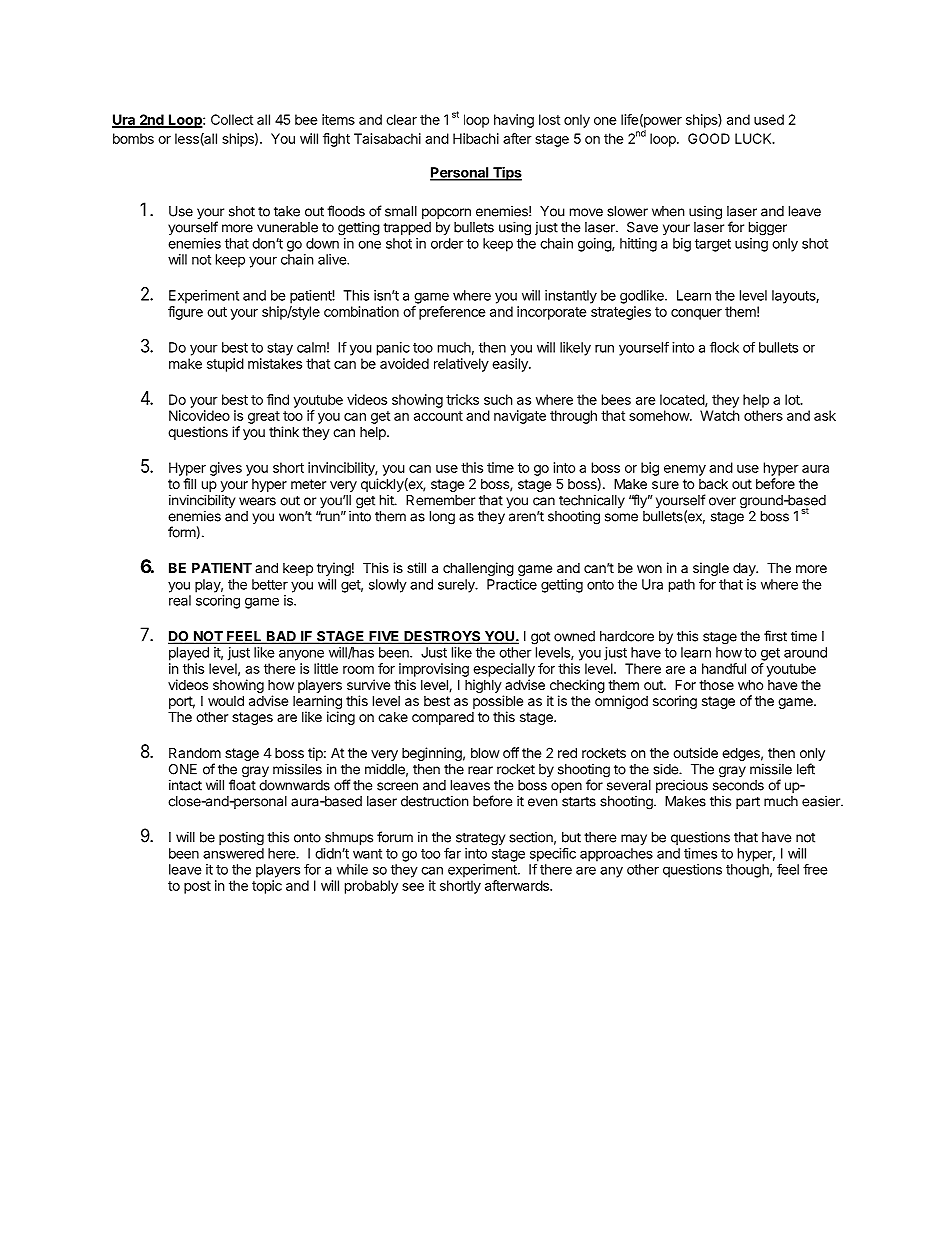 Image resolution: width=952 pixels, height=1233 pixels. What do you see at coordinates (233, 853) in the document?
I see `answered` at bounding box center [233, 853].
